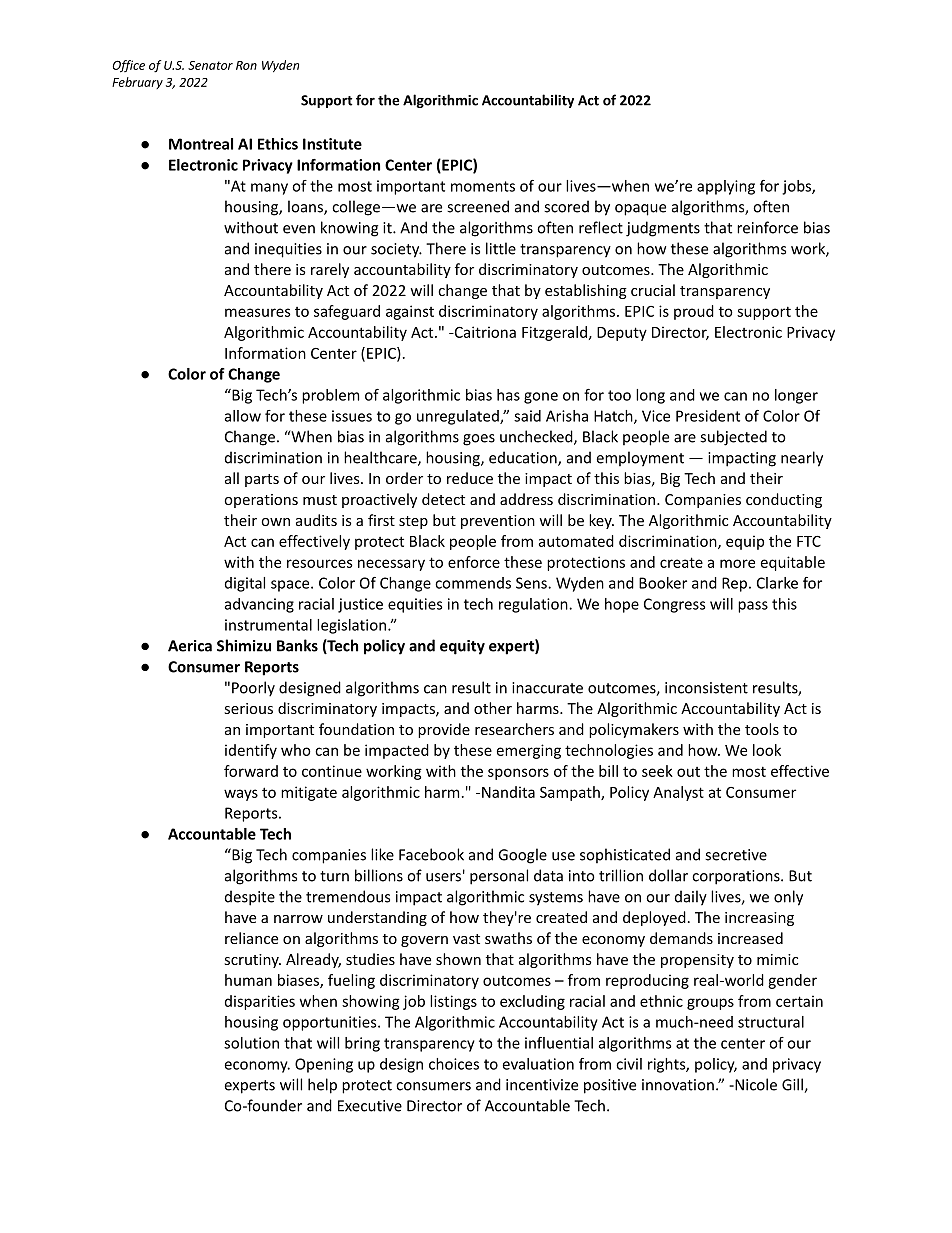 The image size is (952, 1233). Describe the element at coordinates (755, 1084) in the image. I see `Nicole` at that location.
